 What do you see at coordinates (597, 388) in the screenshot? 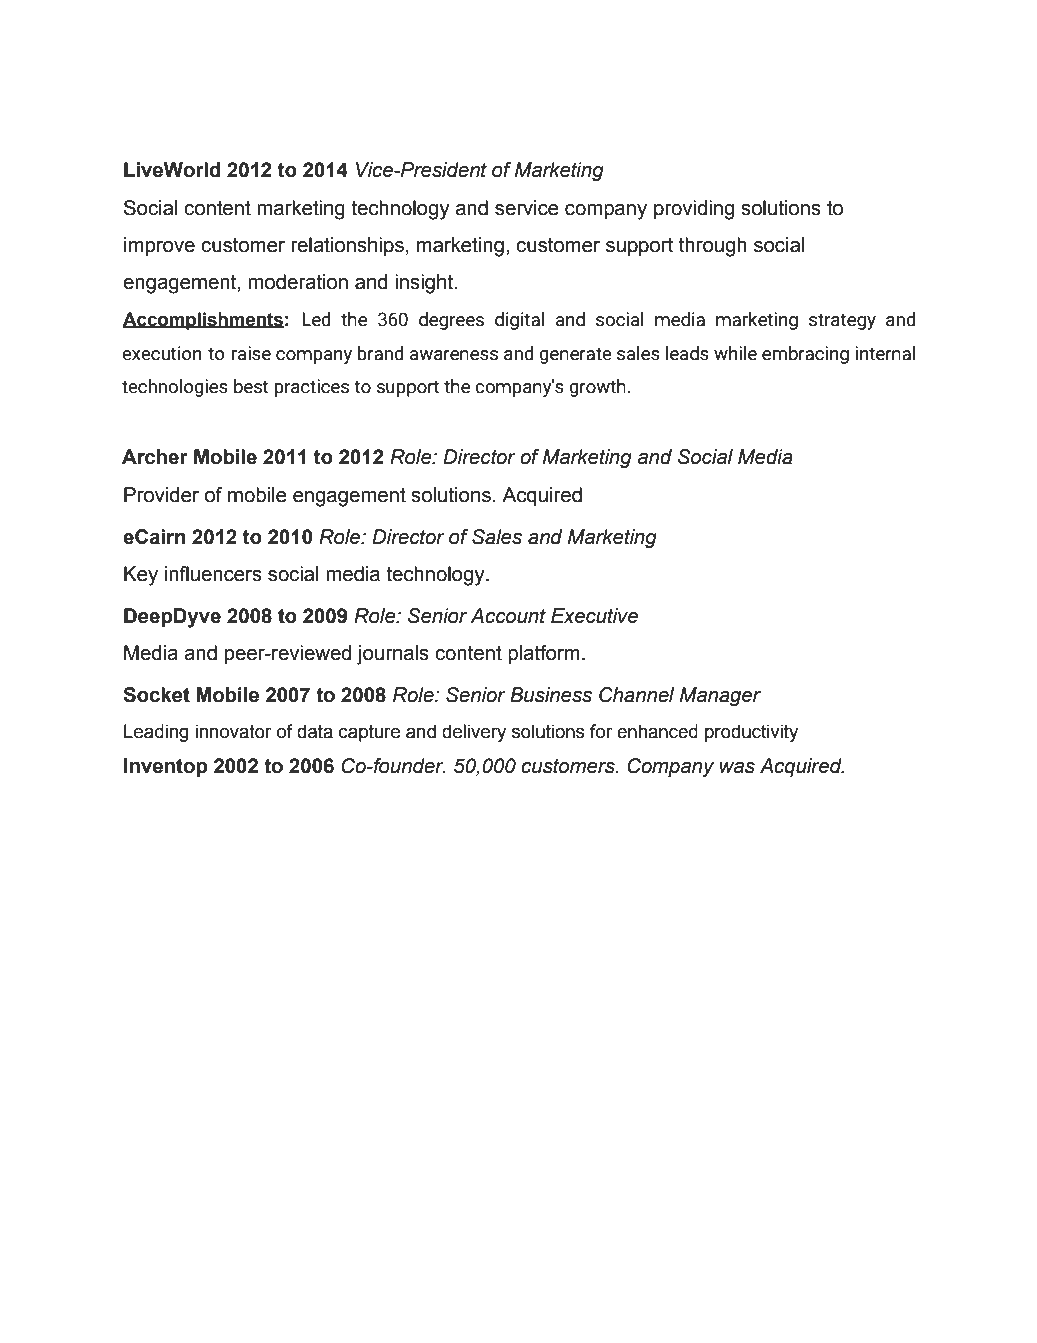
I see `growth` at bounding box center [597, 388].
